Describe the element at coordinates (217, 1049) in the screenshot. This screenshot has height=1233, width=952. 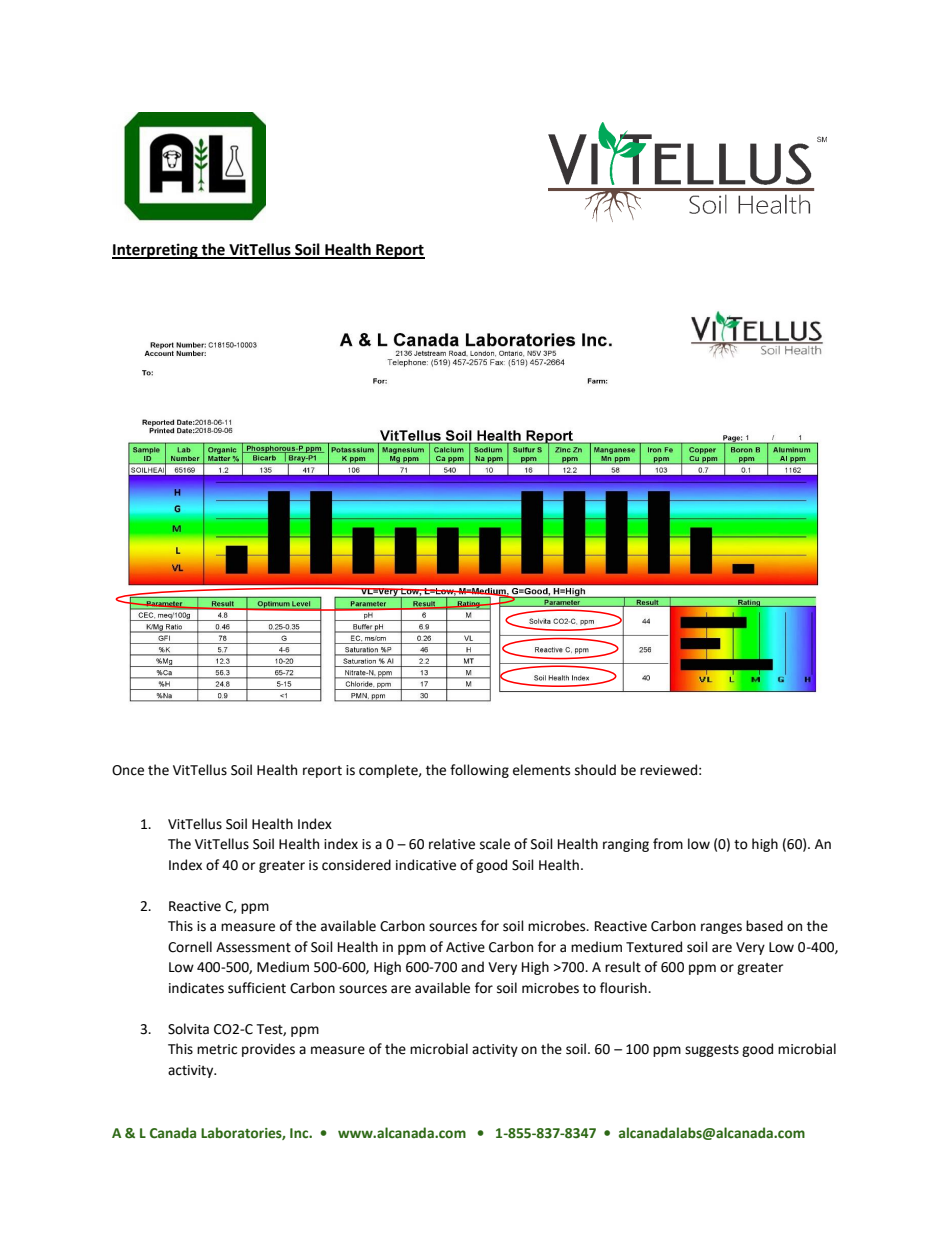
I see `metric` at that location.
